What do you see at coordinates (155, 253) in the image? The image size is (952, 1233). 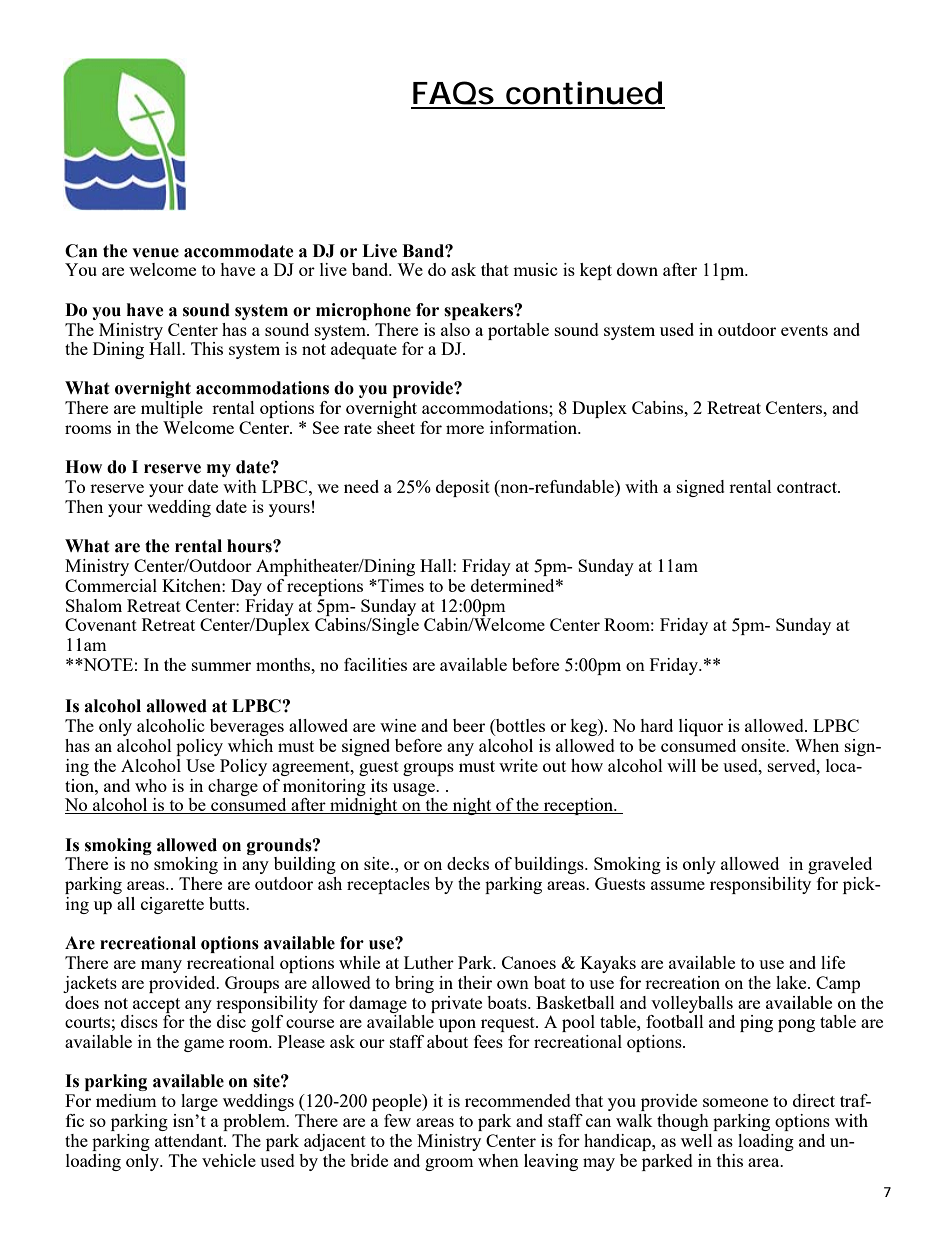 I see `venue` at bounding box center [155, 253].
